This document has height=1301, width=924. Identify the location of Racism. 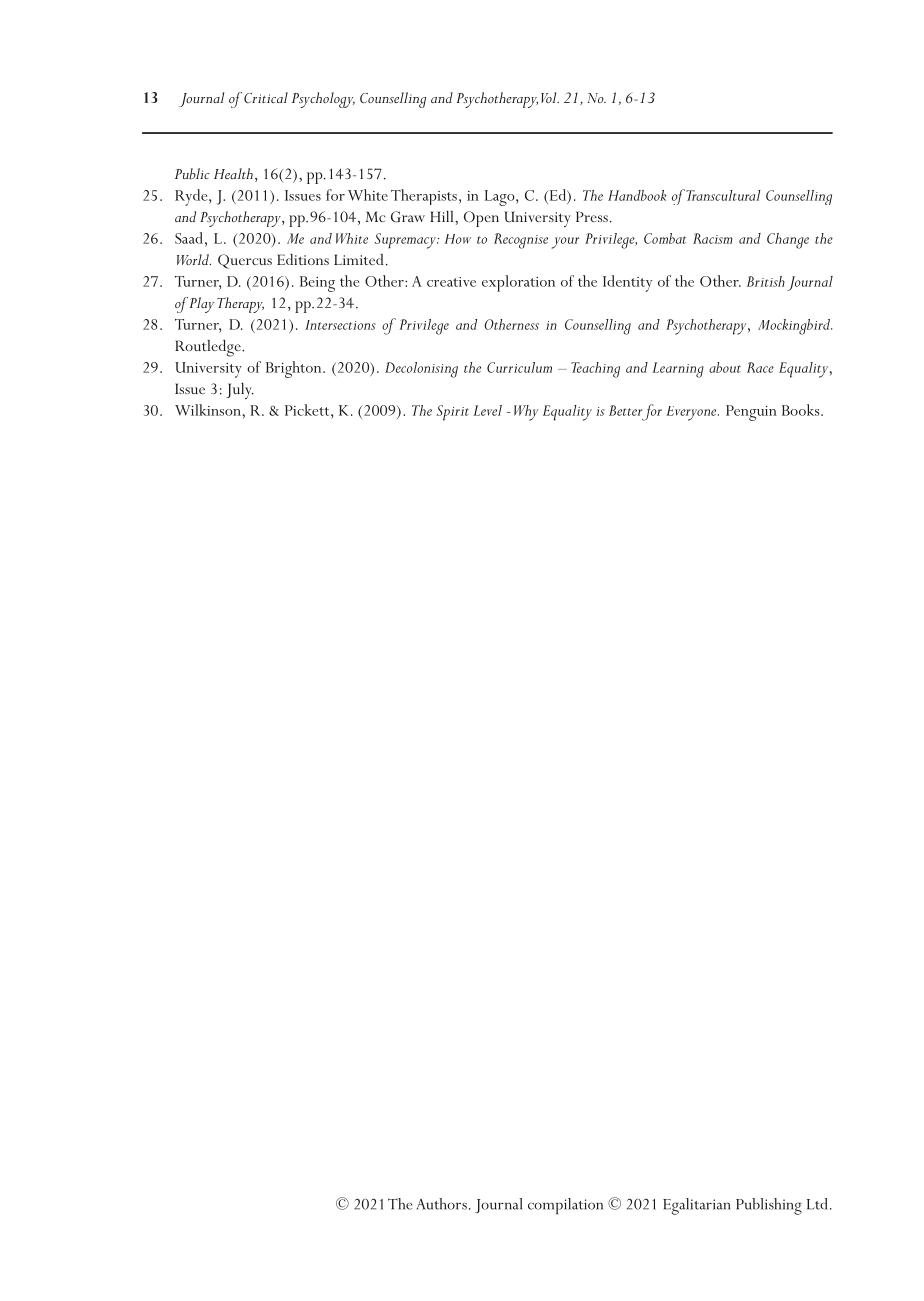
(713, 238).
